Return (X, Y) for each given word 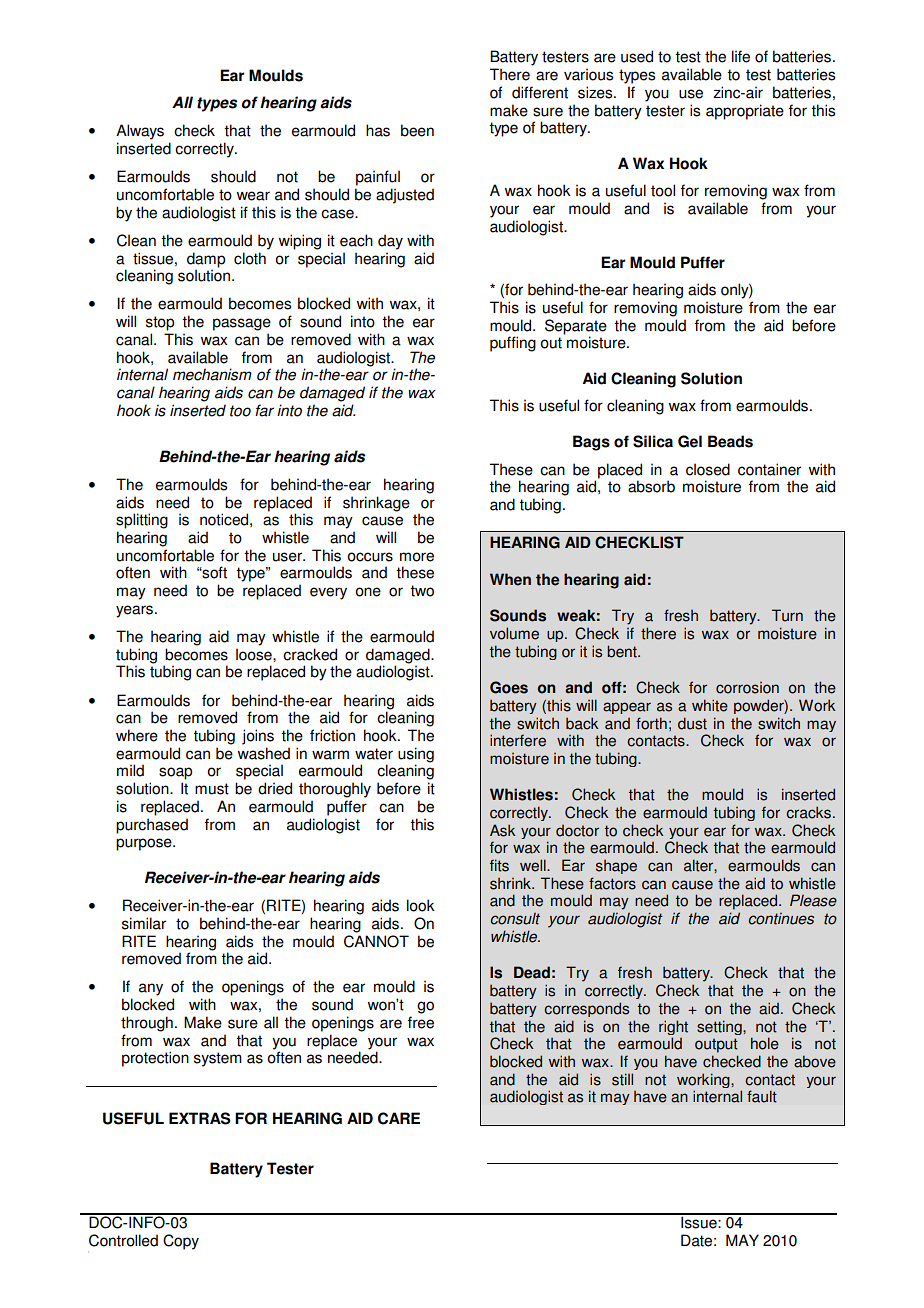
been (417, 130)
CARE (399, 1118)
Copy (181, 1242)
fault (762, 1096)
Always (140, 132)
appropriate (745, 112)
